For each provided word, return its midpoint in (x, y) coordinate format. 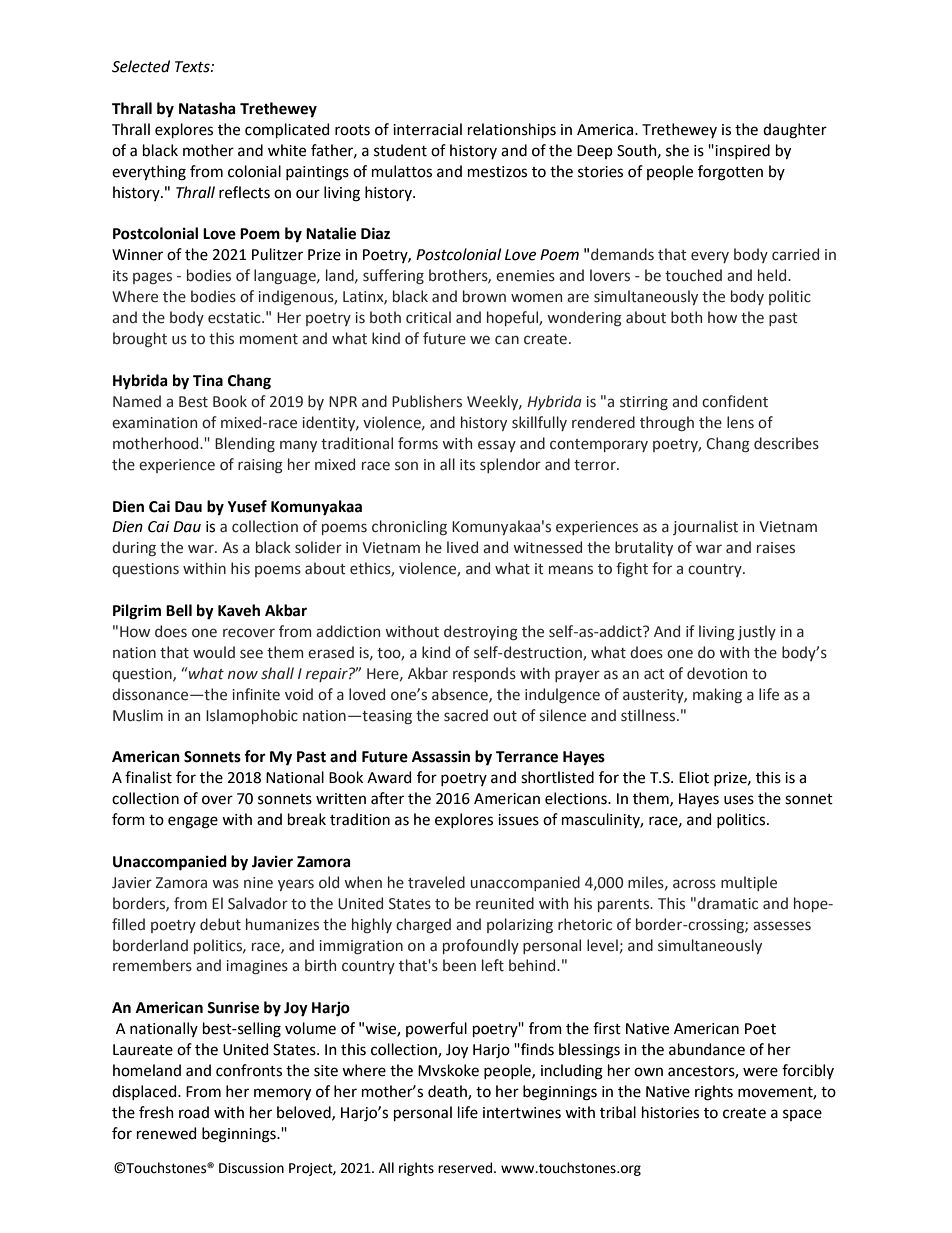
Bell (179, 610)
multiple (749, 883)
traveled (436, 882)
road (194, 1112)
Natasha (207, 108)
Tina (208, 380)
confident (735, 401)
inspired (742, 151)
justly (757, 632)
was (225, 884)
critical (428, 317)
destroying (481, 632)
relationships (512, 130)
